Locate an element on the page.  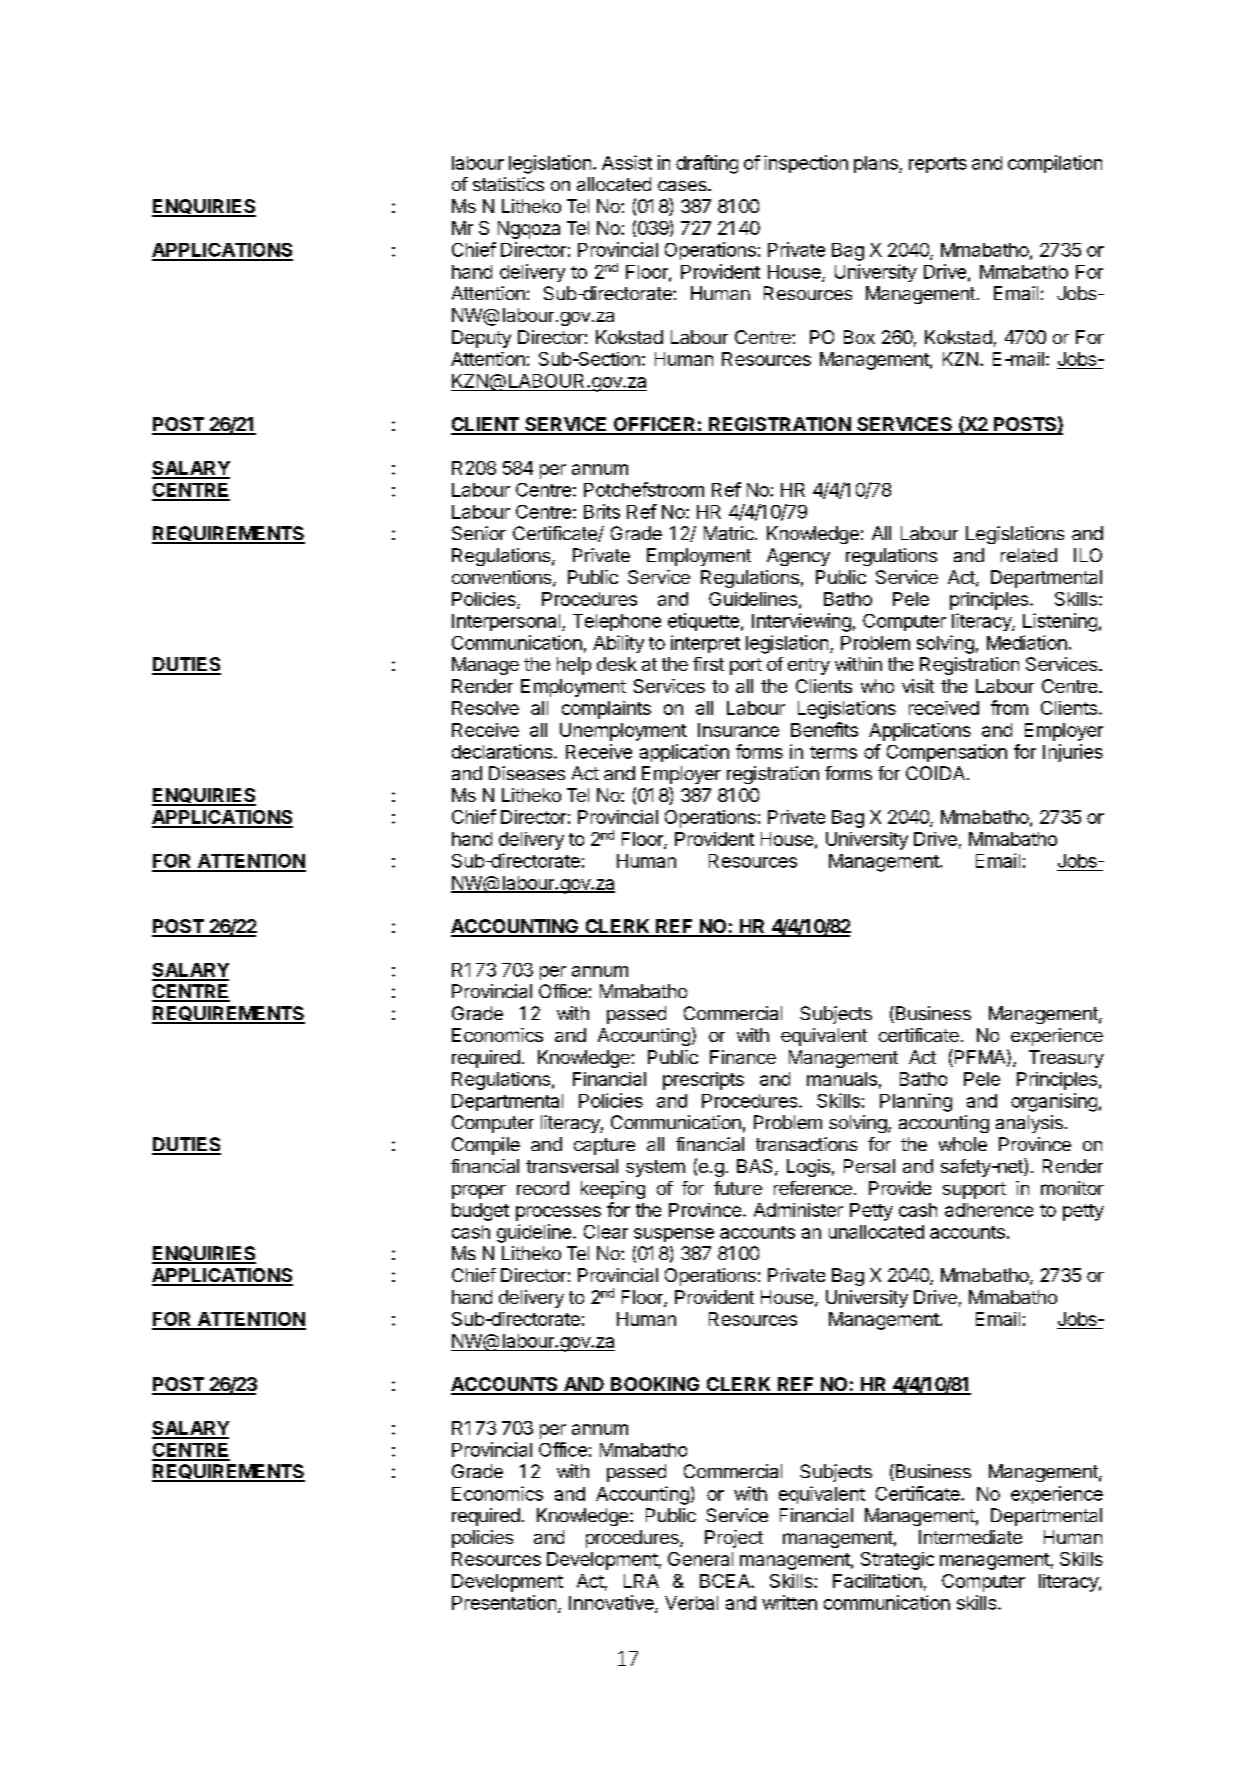
compilation is located at coordinates (1055, 164).
